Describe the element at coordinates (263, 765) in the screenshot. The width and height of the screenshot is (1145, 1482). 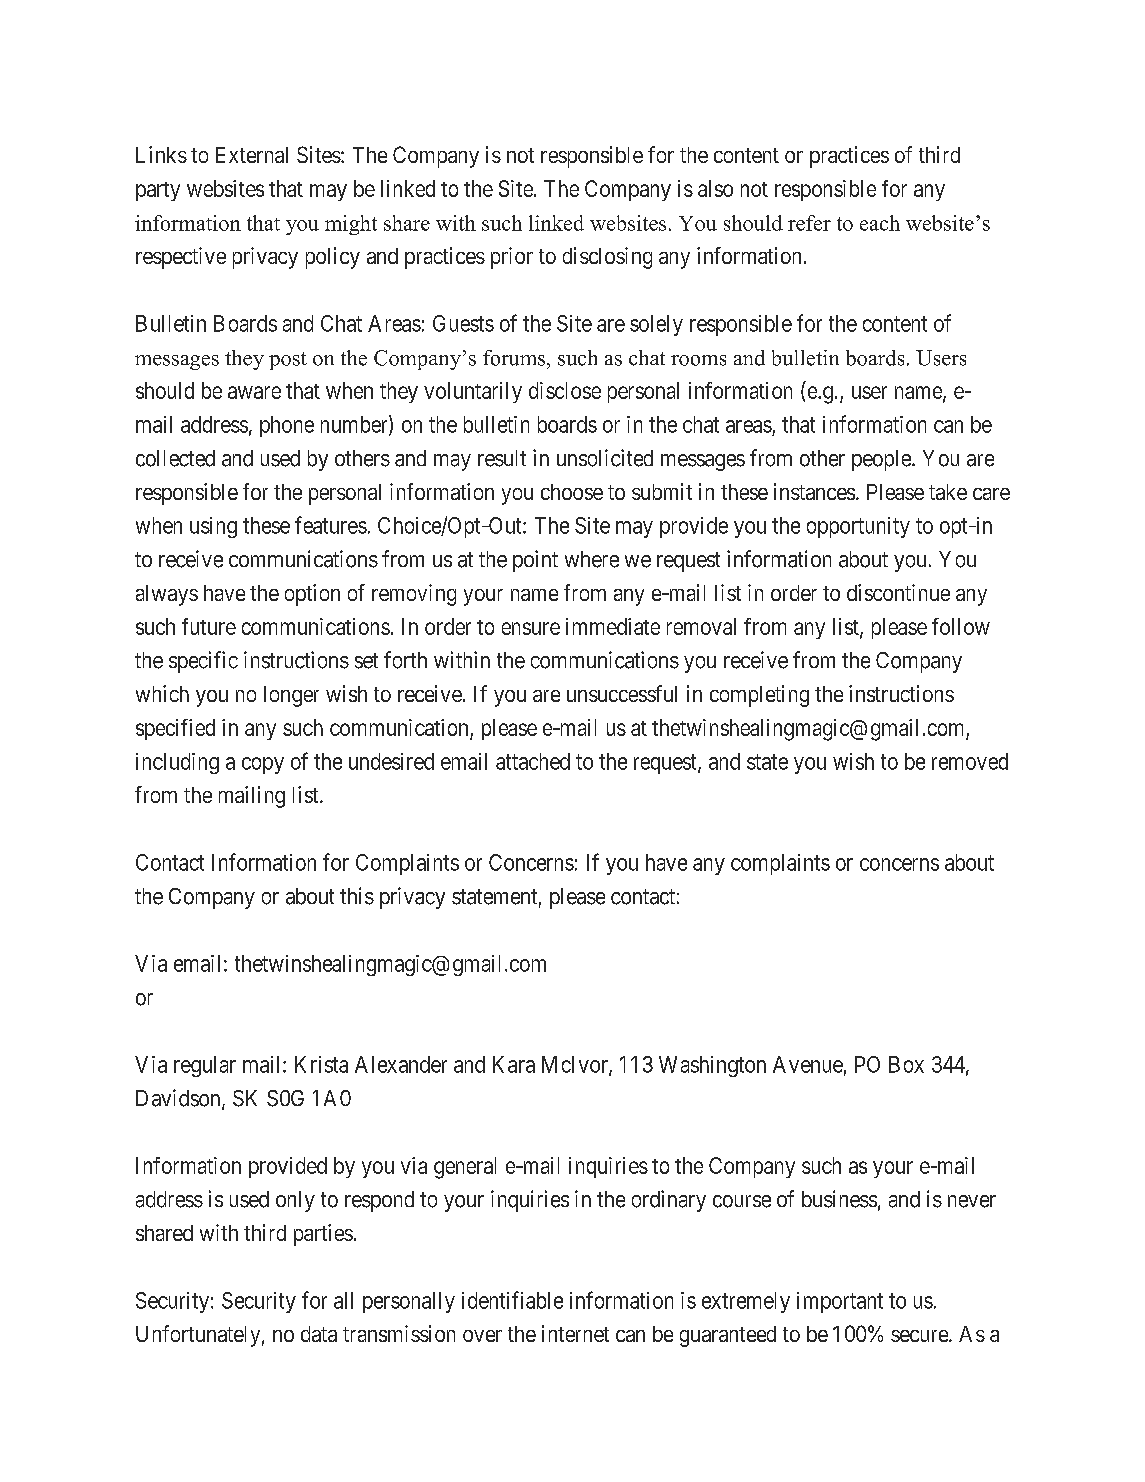
I see `copy` at that location.
